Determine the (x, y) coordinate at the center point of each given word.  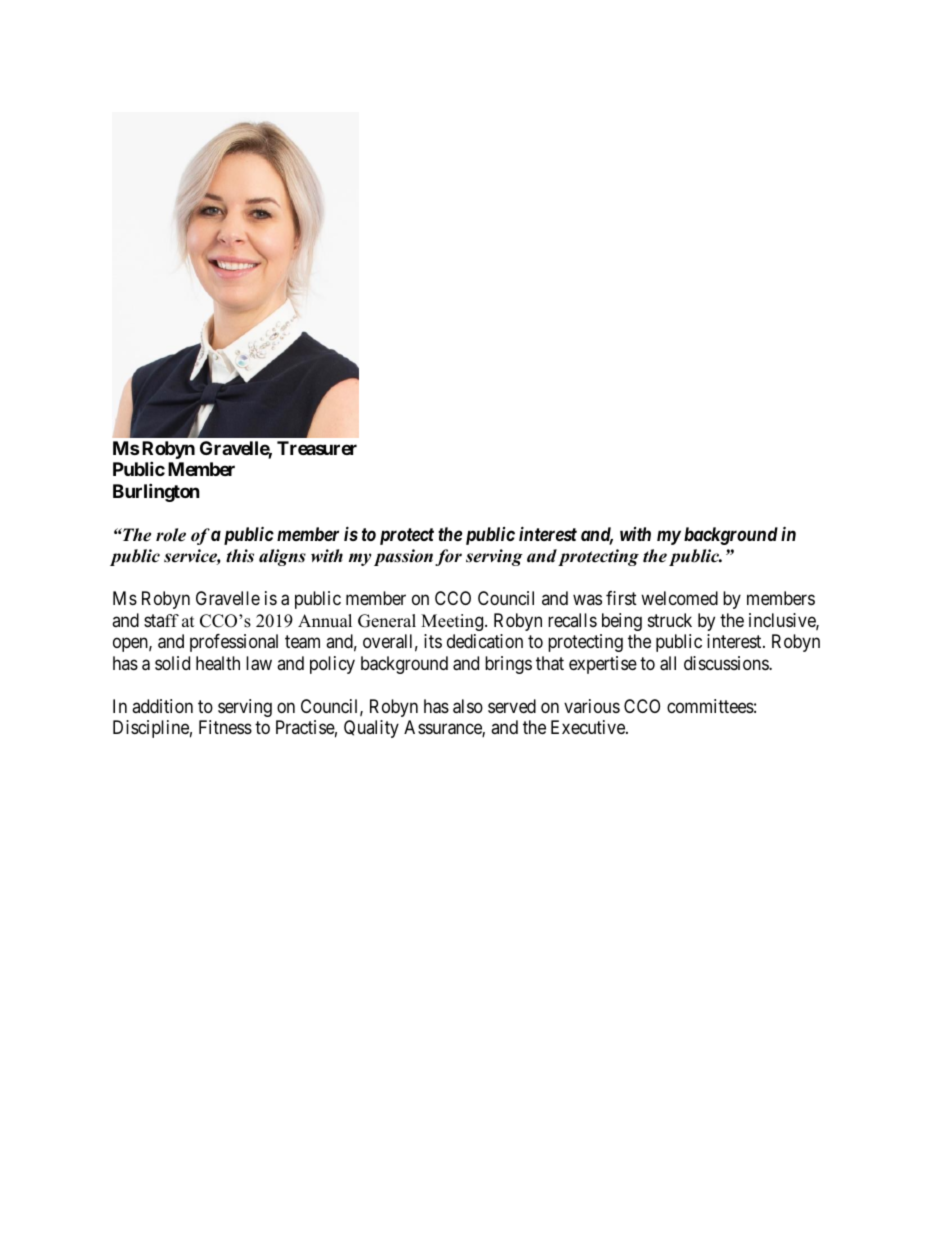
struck (670, 620)
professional (234, 643)
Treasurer (317, 448)
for (448, 557)
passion (403, 557)
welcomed (679, 598)
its (433, 641)
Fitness (225, 727)
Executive (589, 727)
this (240, 556)
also (468, 706)
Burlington (156, 492)
